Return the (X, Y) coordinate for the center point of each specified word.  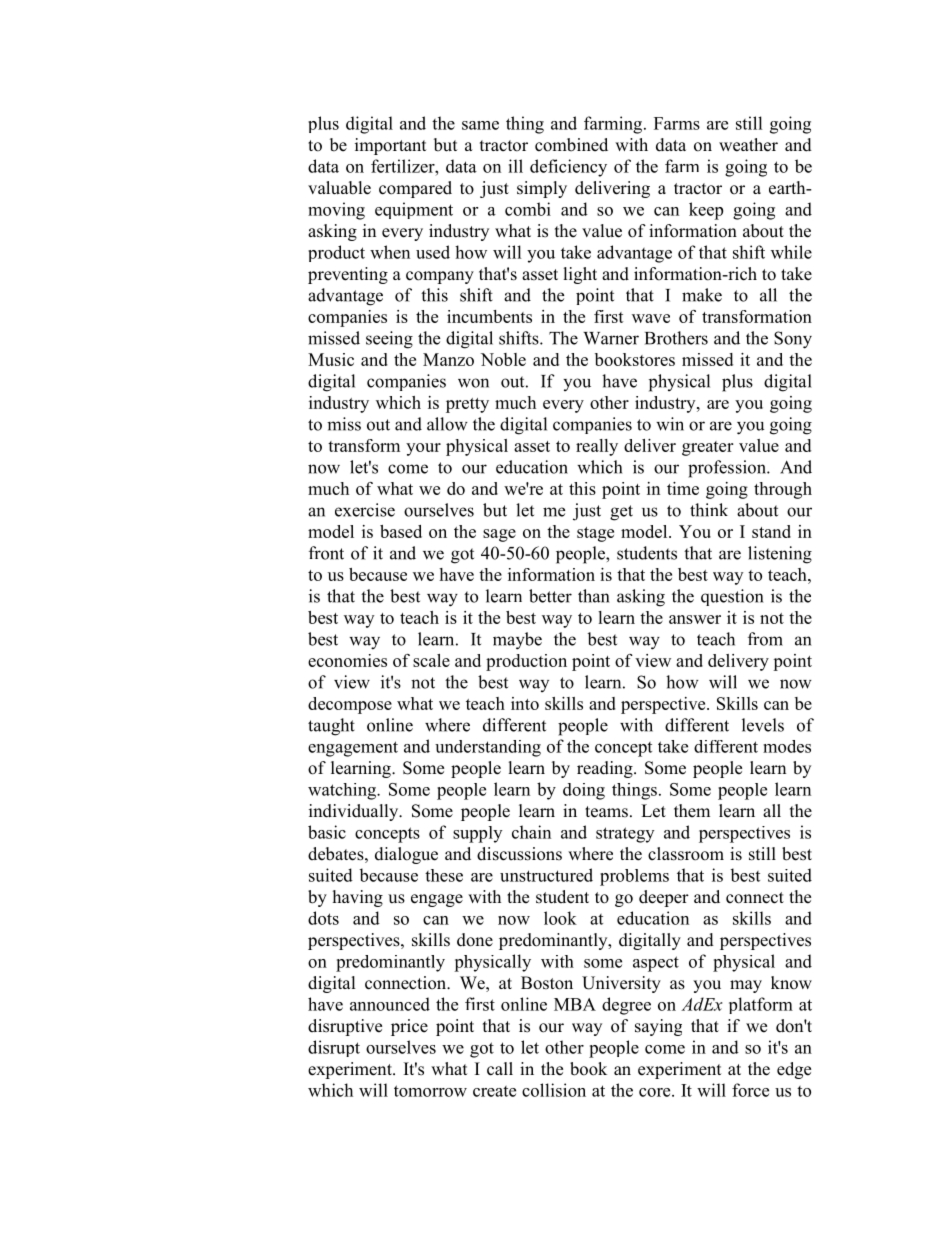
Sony (793, 340)
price (409, 1027)
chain (531, 832)
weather (748, 145)
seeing (389, 340)
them (692, 811)
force (750, 1090)
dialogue (406, 855)
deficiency (568, 168)
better (550, 596)
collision (554, 1090)
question (732, 597)
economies (347, 660)
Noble (503, 359)
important (390, 146)
